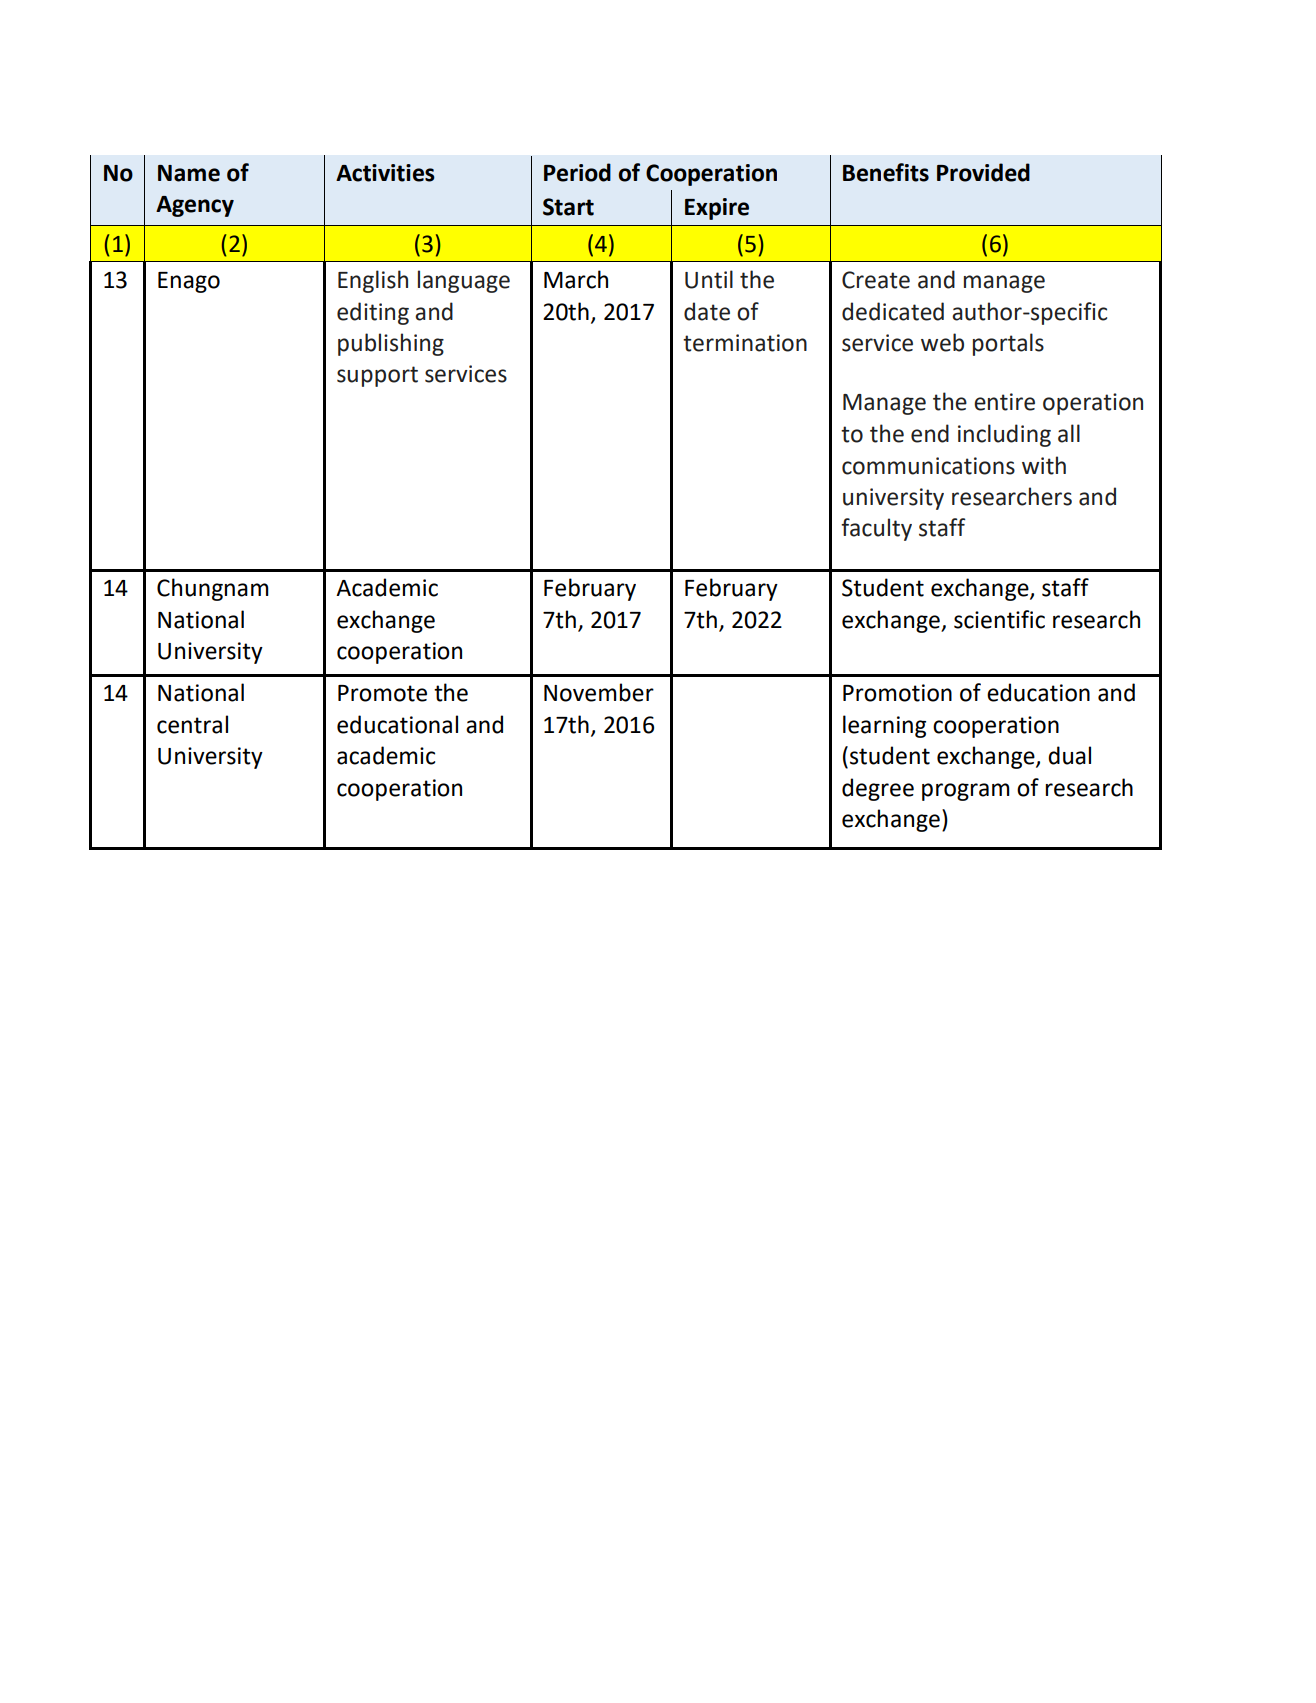  What do you see at coordinates (385, 173) in the image?
I see `Activities` at bounding box center [385, 173].
